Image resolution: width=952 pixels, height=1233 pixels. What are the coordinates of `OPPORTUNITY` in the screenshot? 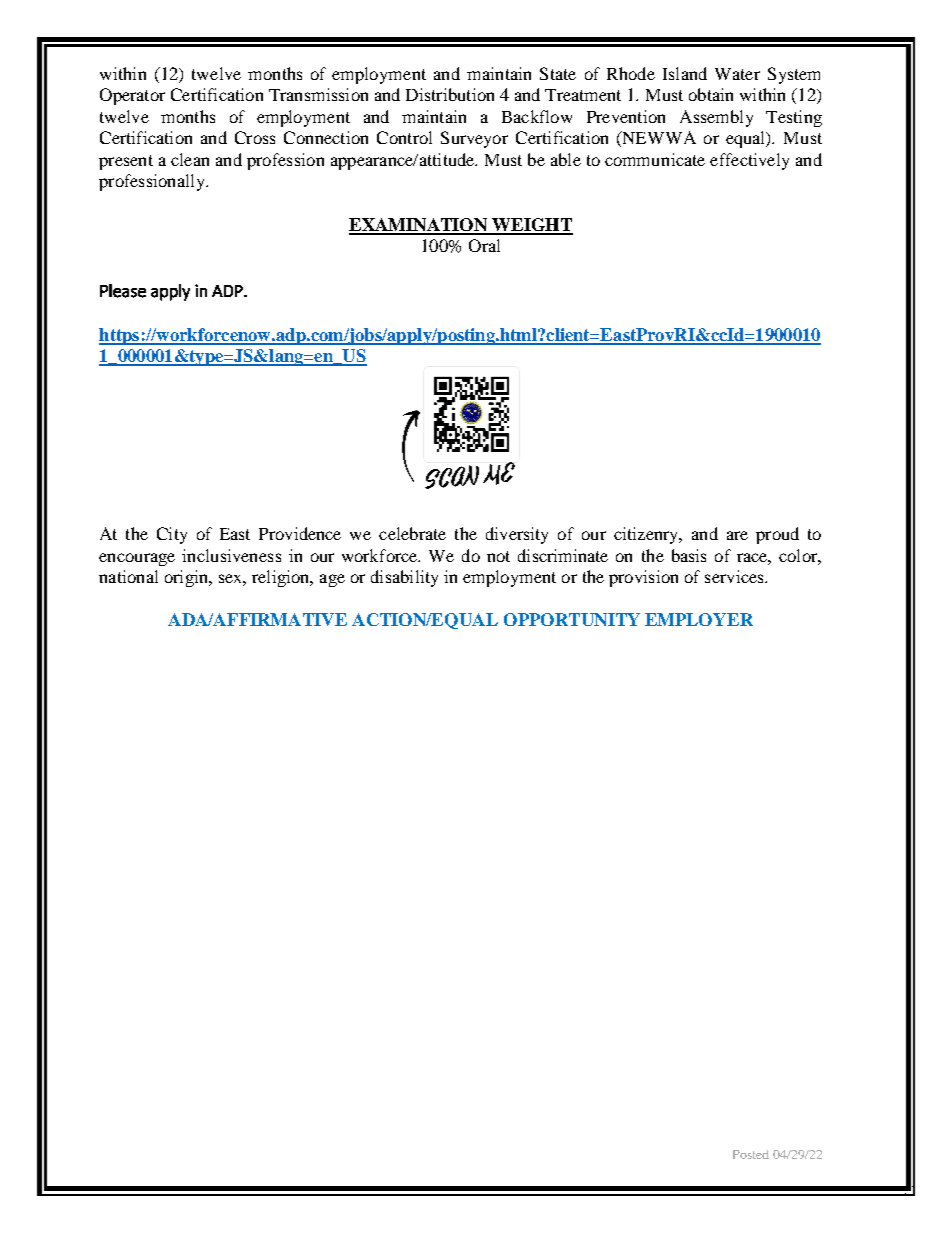 It's located at (572, 619).
